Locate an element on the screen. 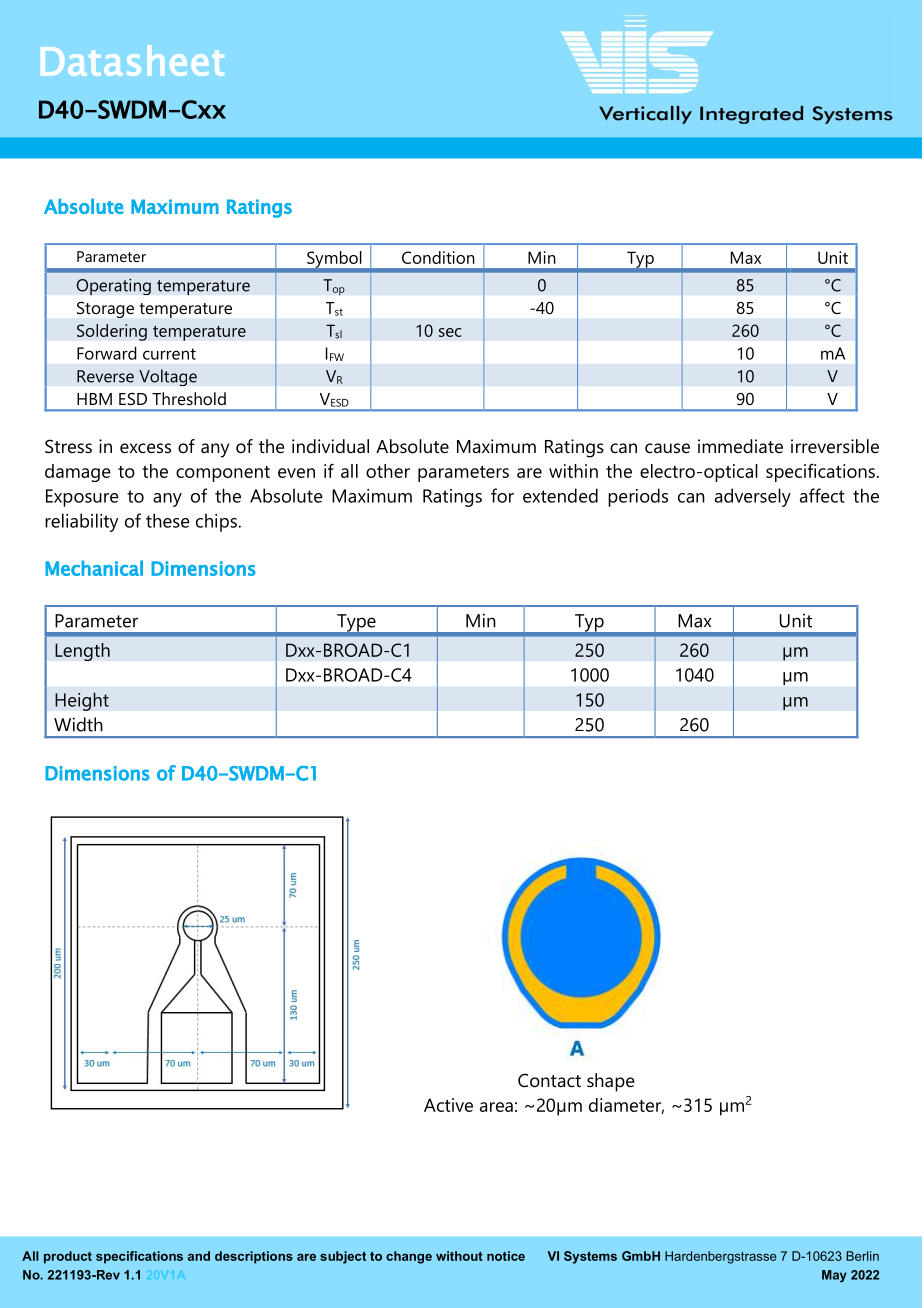  sec is located at coordinates (450, 332).
